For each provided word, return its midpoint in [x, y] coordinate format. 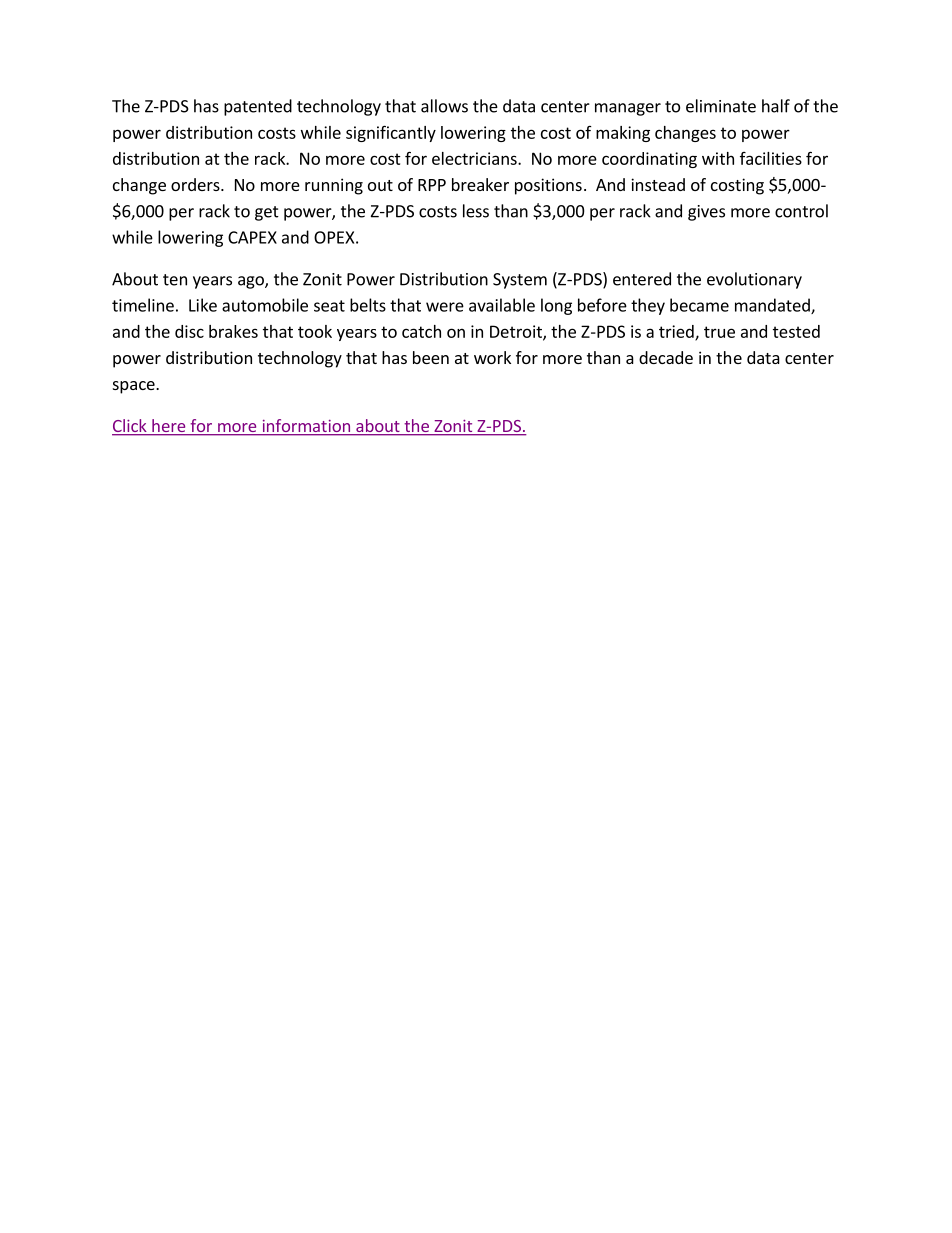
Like [203, 305]
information [306, 427]
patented [258, 107]
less [476, 211]
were [445, 307]
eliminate [721, 106]
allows [444, 106]
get [267, 213]
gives [706, 213]
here [169, 427]
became [699, 305]
